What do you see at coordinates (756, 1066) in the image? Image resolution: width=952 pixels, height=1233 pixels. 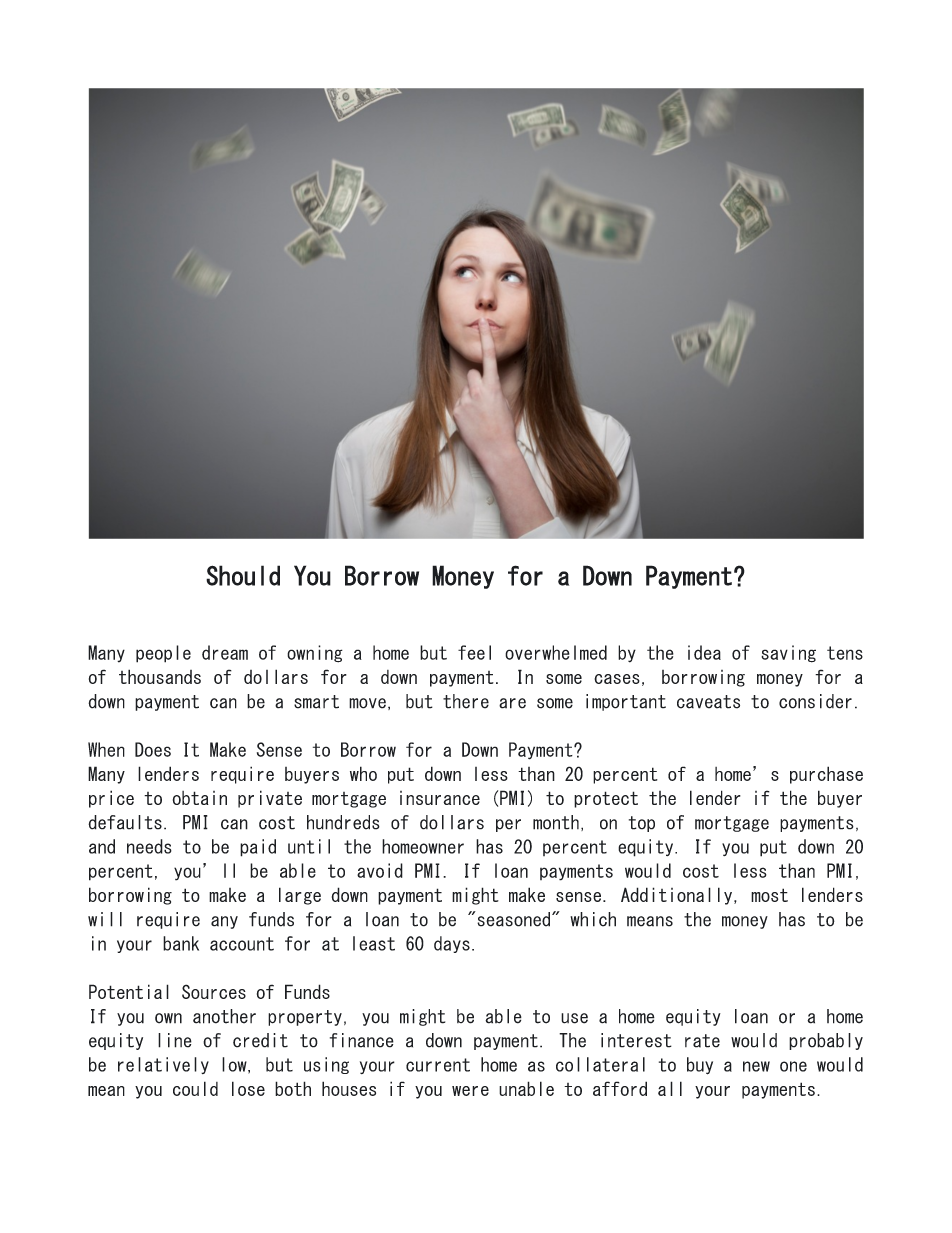 I see `new` at bounding box center [756, 1066].
